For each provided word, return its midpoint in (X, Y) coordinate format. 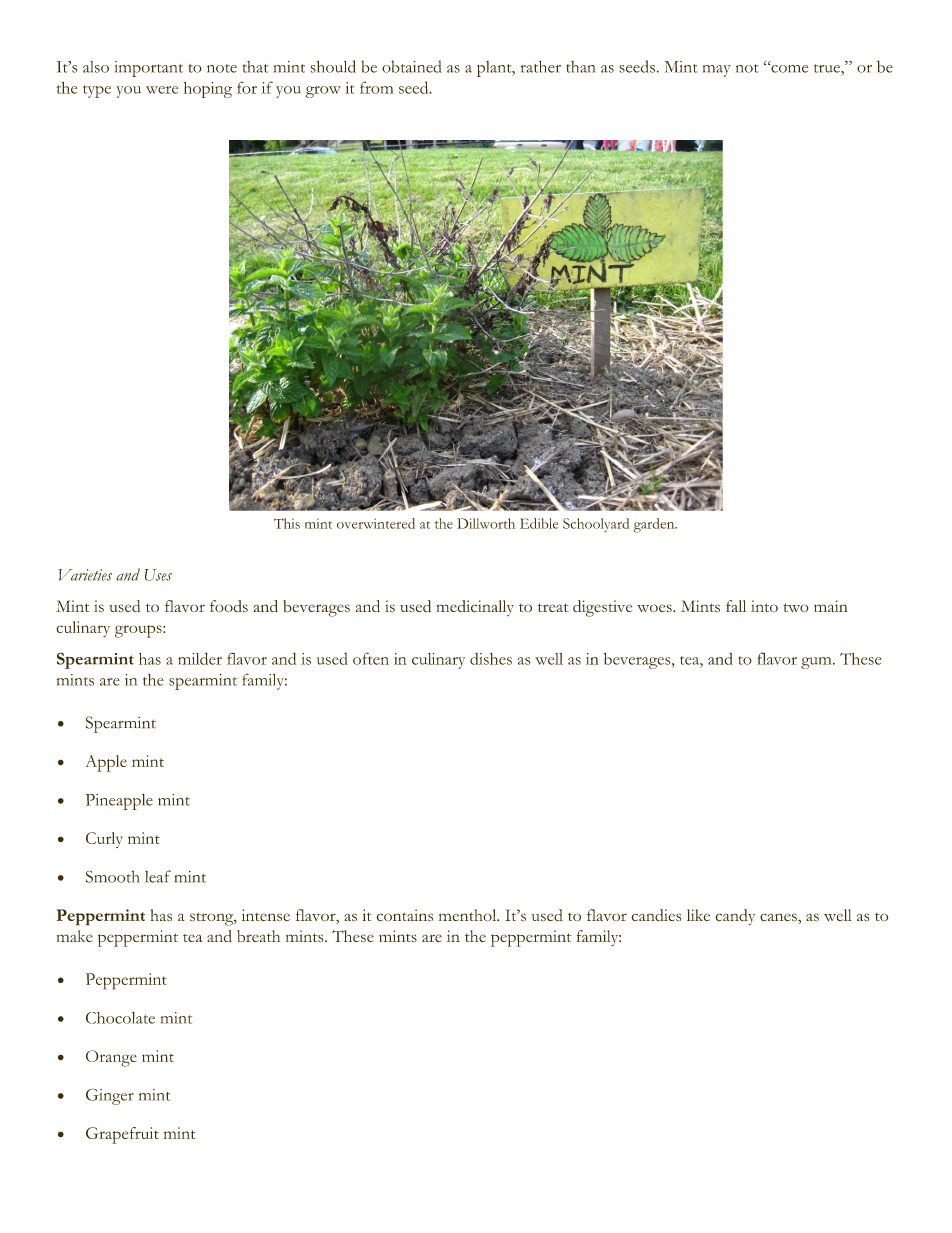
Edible (539, 523)
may (716, 71)
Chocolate (120, 1018)
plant (495, 69)
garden (655, 525)
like (698, 915)
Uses (158, 575)
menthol (468, 915)
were (162, 90)
